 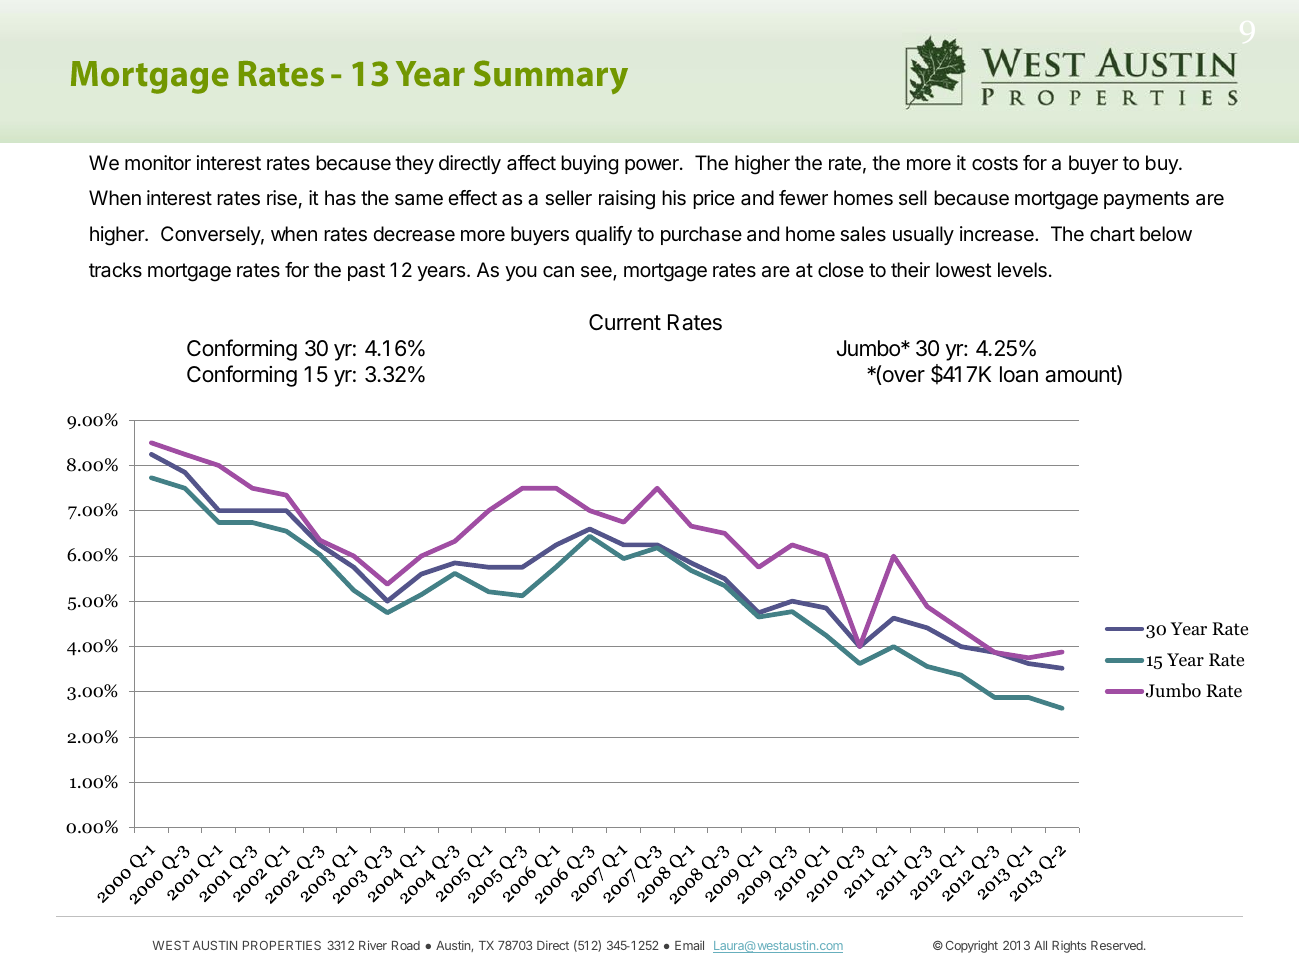 What do you see at coordinates (1019, 374) in the screenshot?
I see `loan` at bounding box center [1019, 374].
